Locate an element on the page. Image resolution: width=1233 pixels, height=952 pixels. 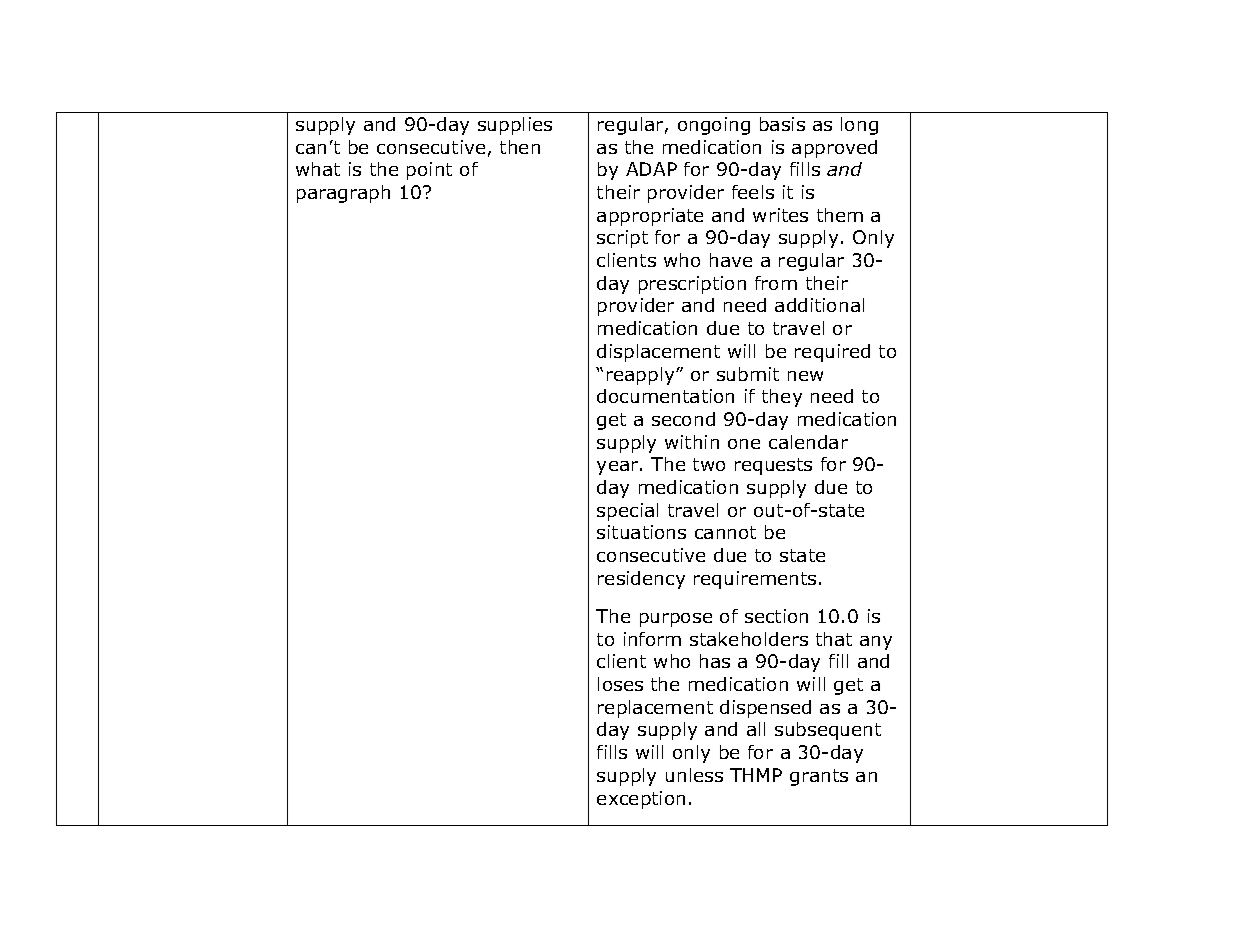
point is located at coordinates (429, 171).
